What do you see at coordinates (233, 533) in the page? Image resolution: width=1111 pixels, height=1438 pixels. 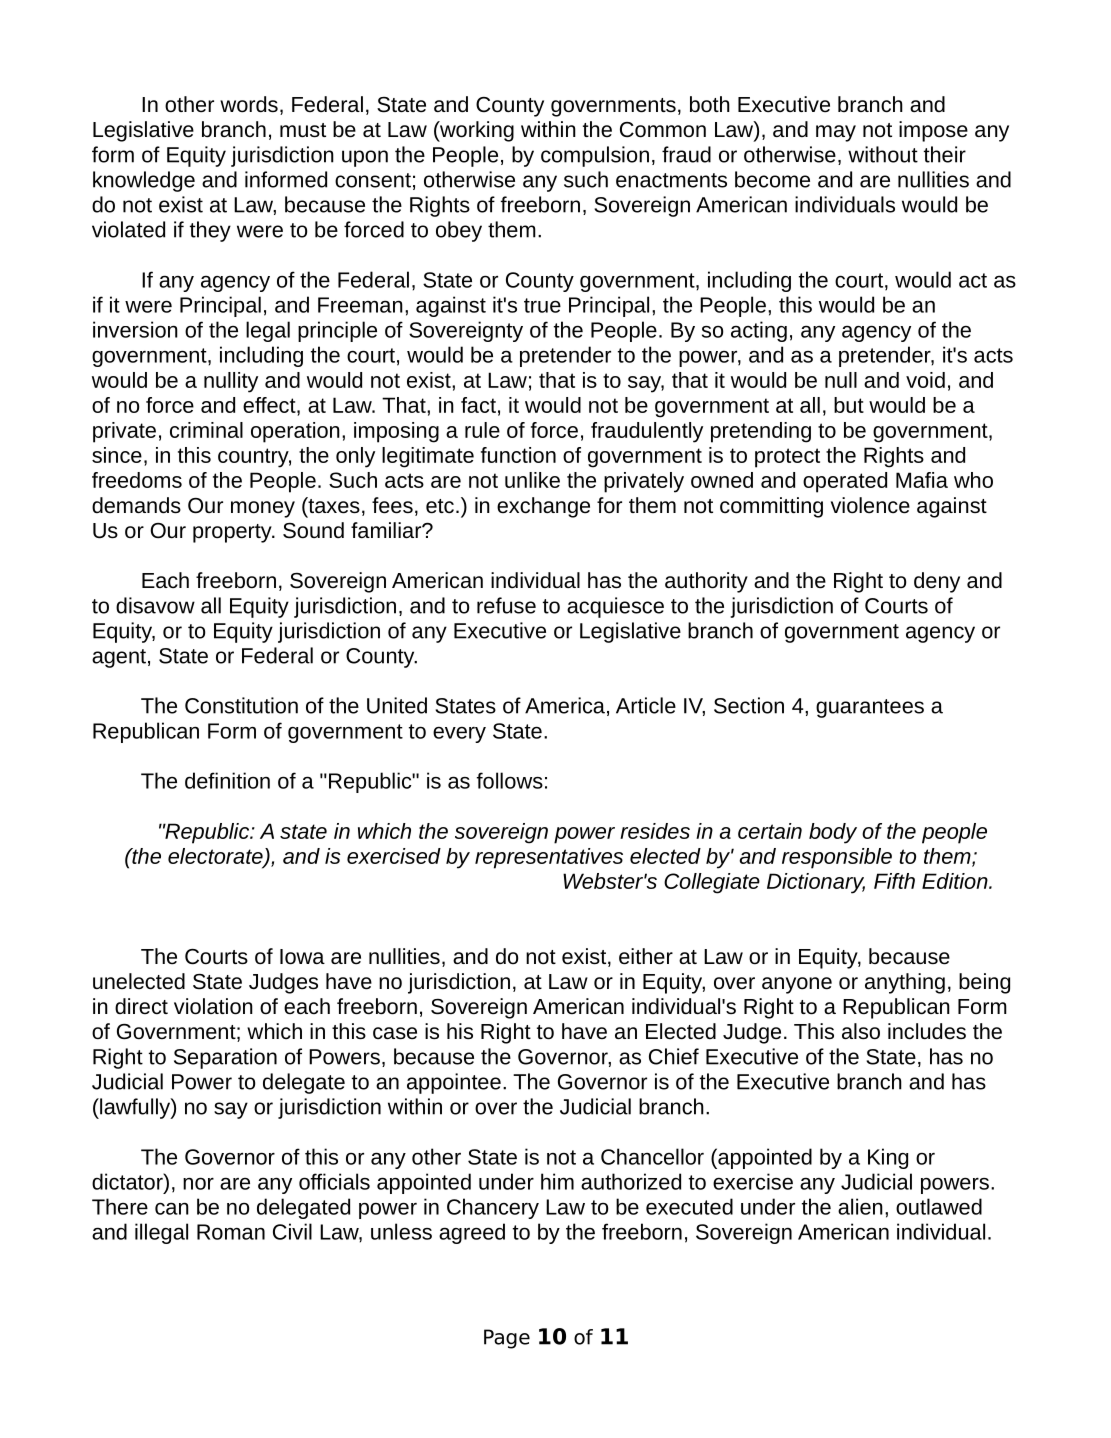 I see `property` at bounding box center [233, 533].
